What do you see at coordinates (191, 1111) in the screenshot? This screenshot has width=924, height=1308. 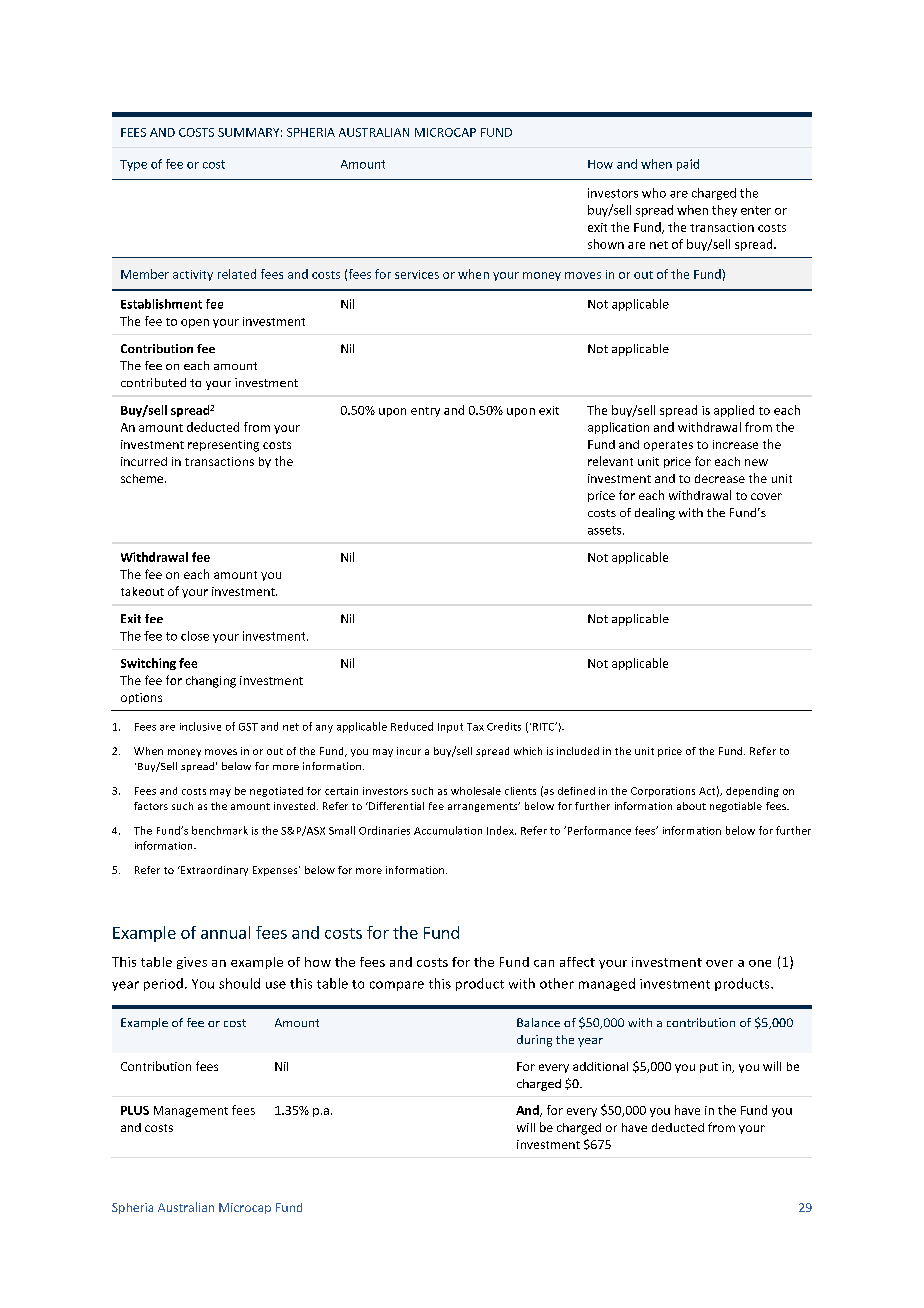 I see `Management` at bounding box center [191, 1111].
